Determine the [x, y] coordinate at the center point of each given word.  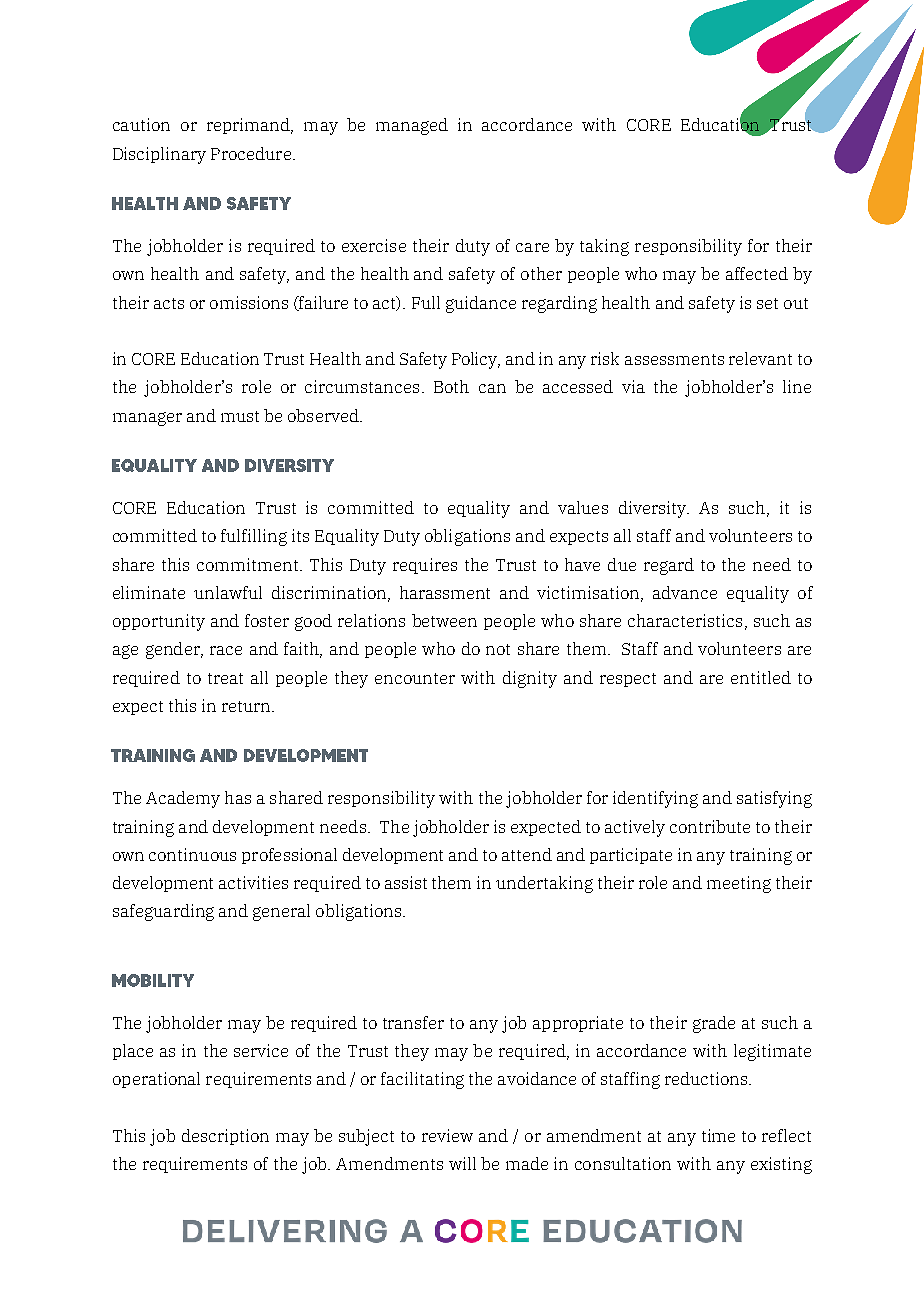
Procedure [251, 153]
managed [412, 126]
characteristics [685, 620]
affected [757, 273]
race [226, 650]
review [447, 1135]
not [498, 649]
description [225, 1137]
